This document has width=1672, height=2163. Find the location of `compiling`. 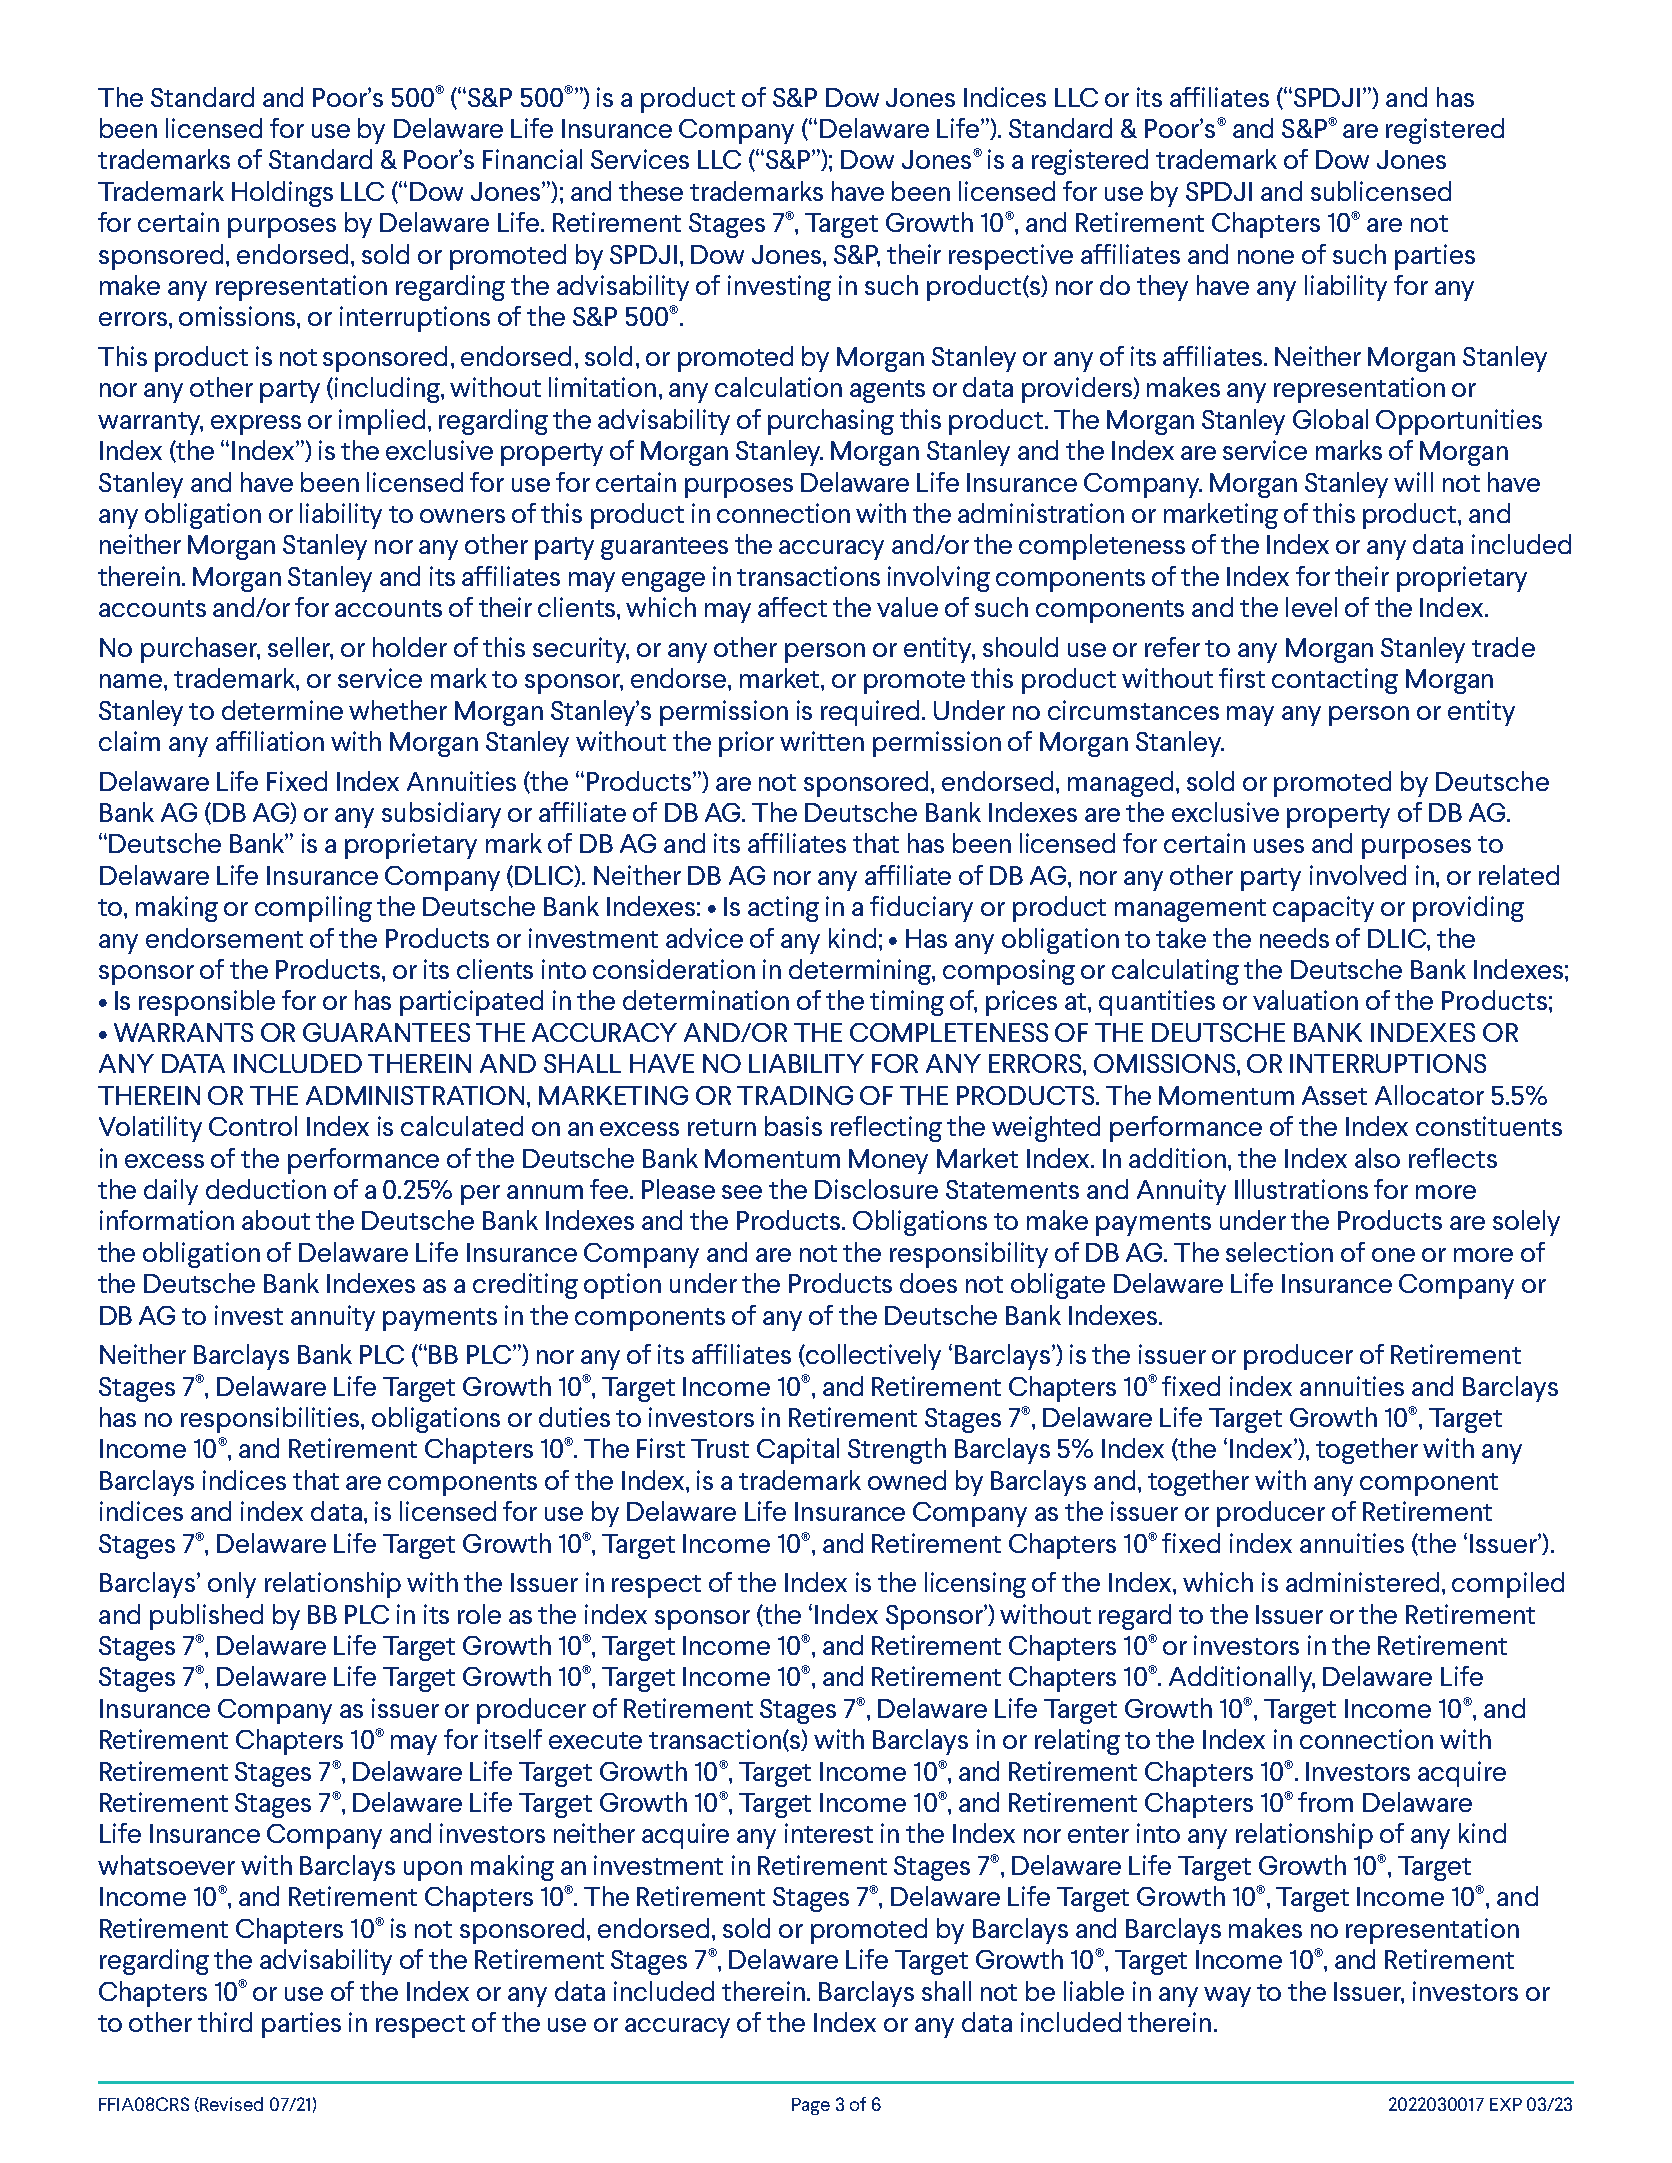

compiling is located at coordinates (313, 909).
